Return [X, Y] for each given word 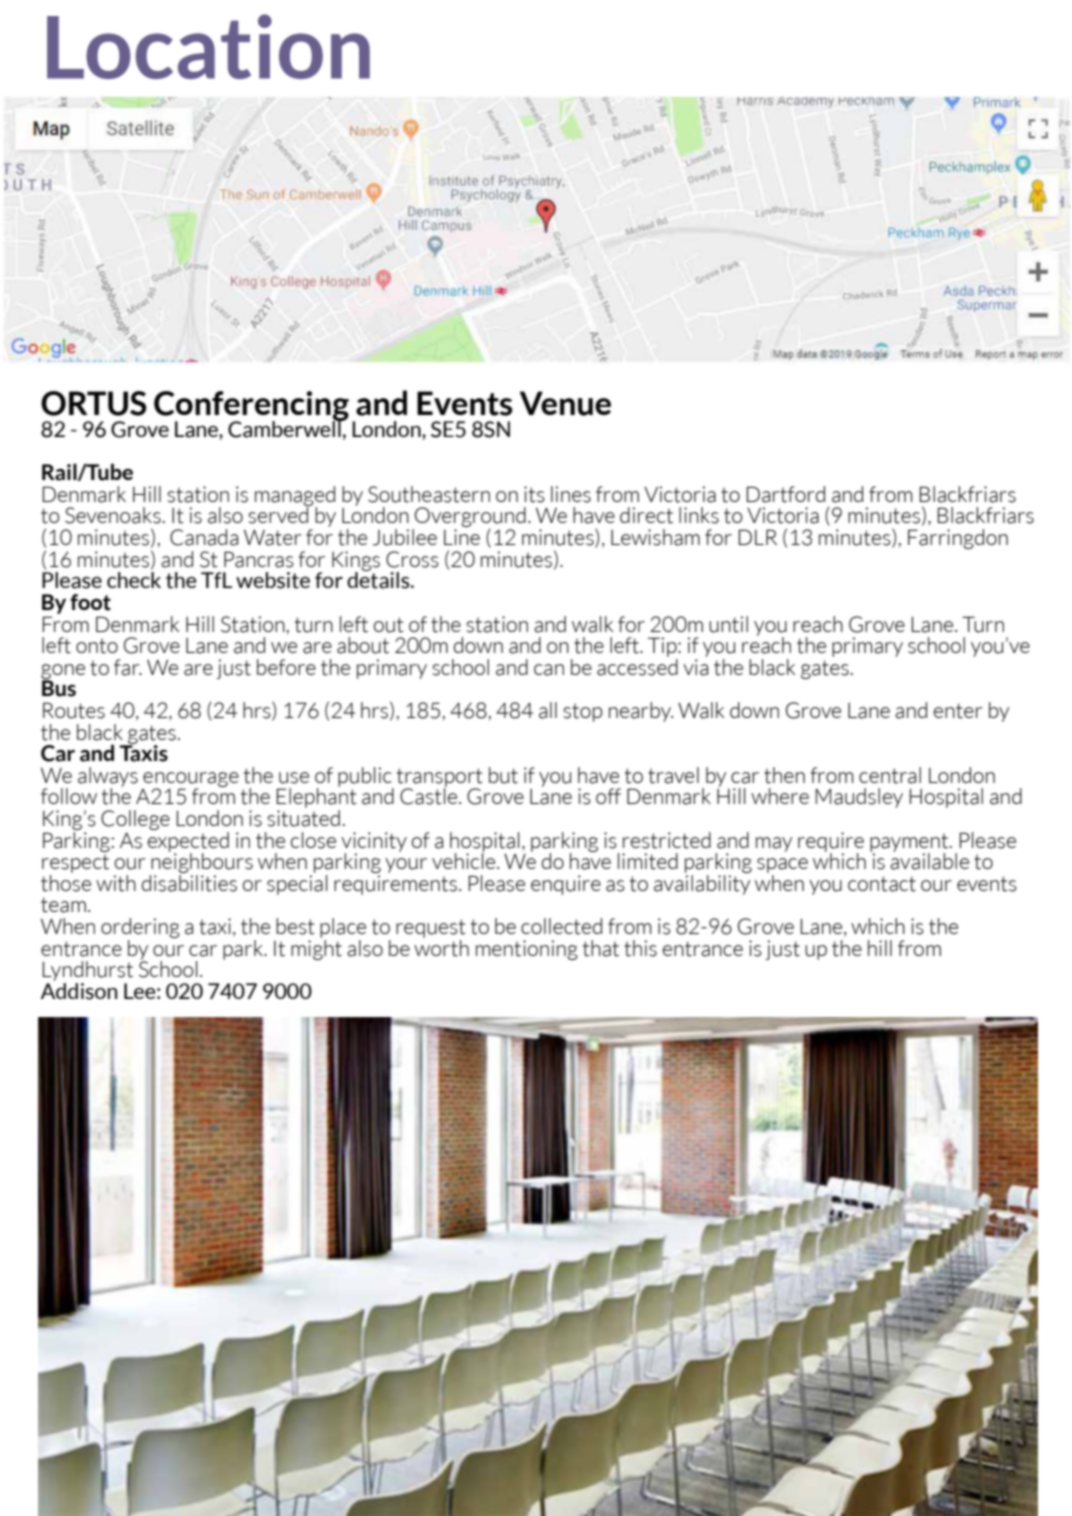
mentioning [527, 950]
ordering [140, 929]
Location [208, 46]
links [699, 515]
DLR [757, 537]
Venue [565, 403]
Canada [204, 537]
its [534, 494]
